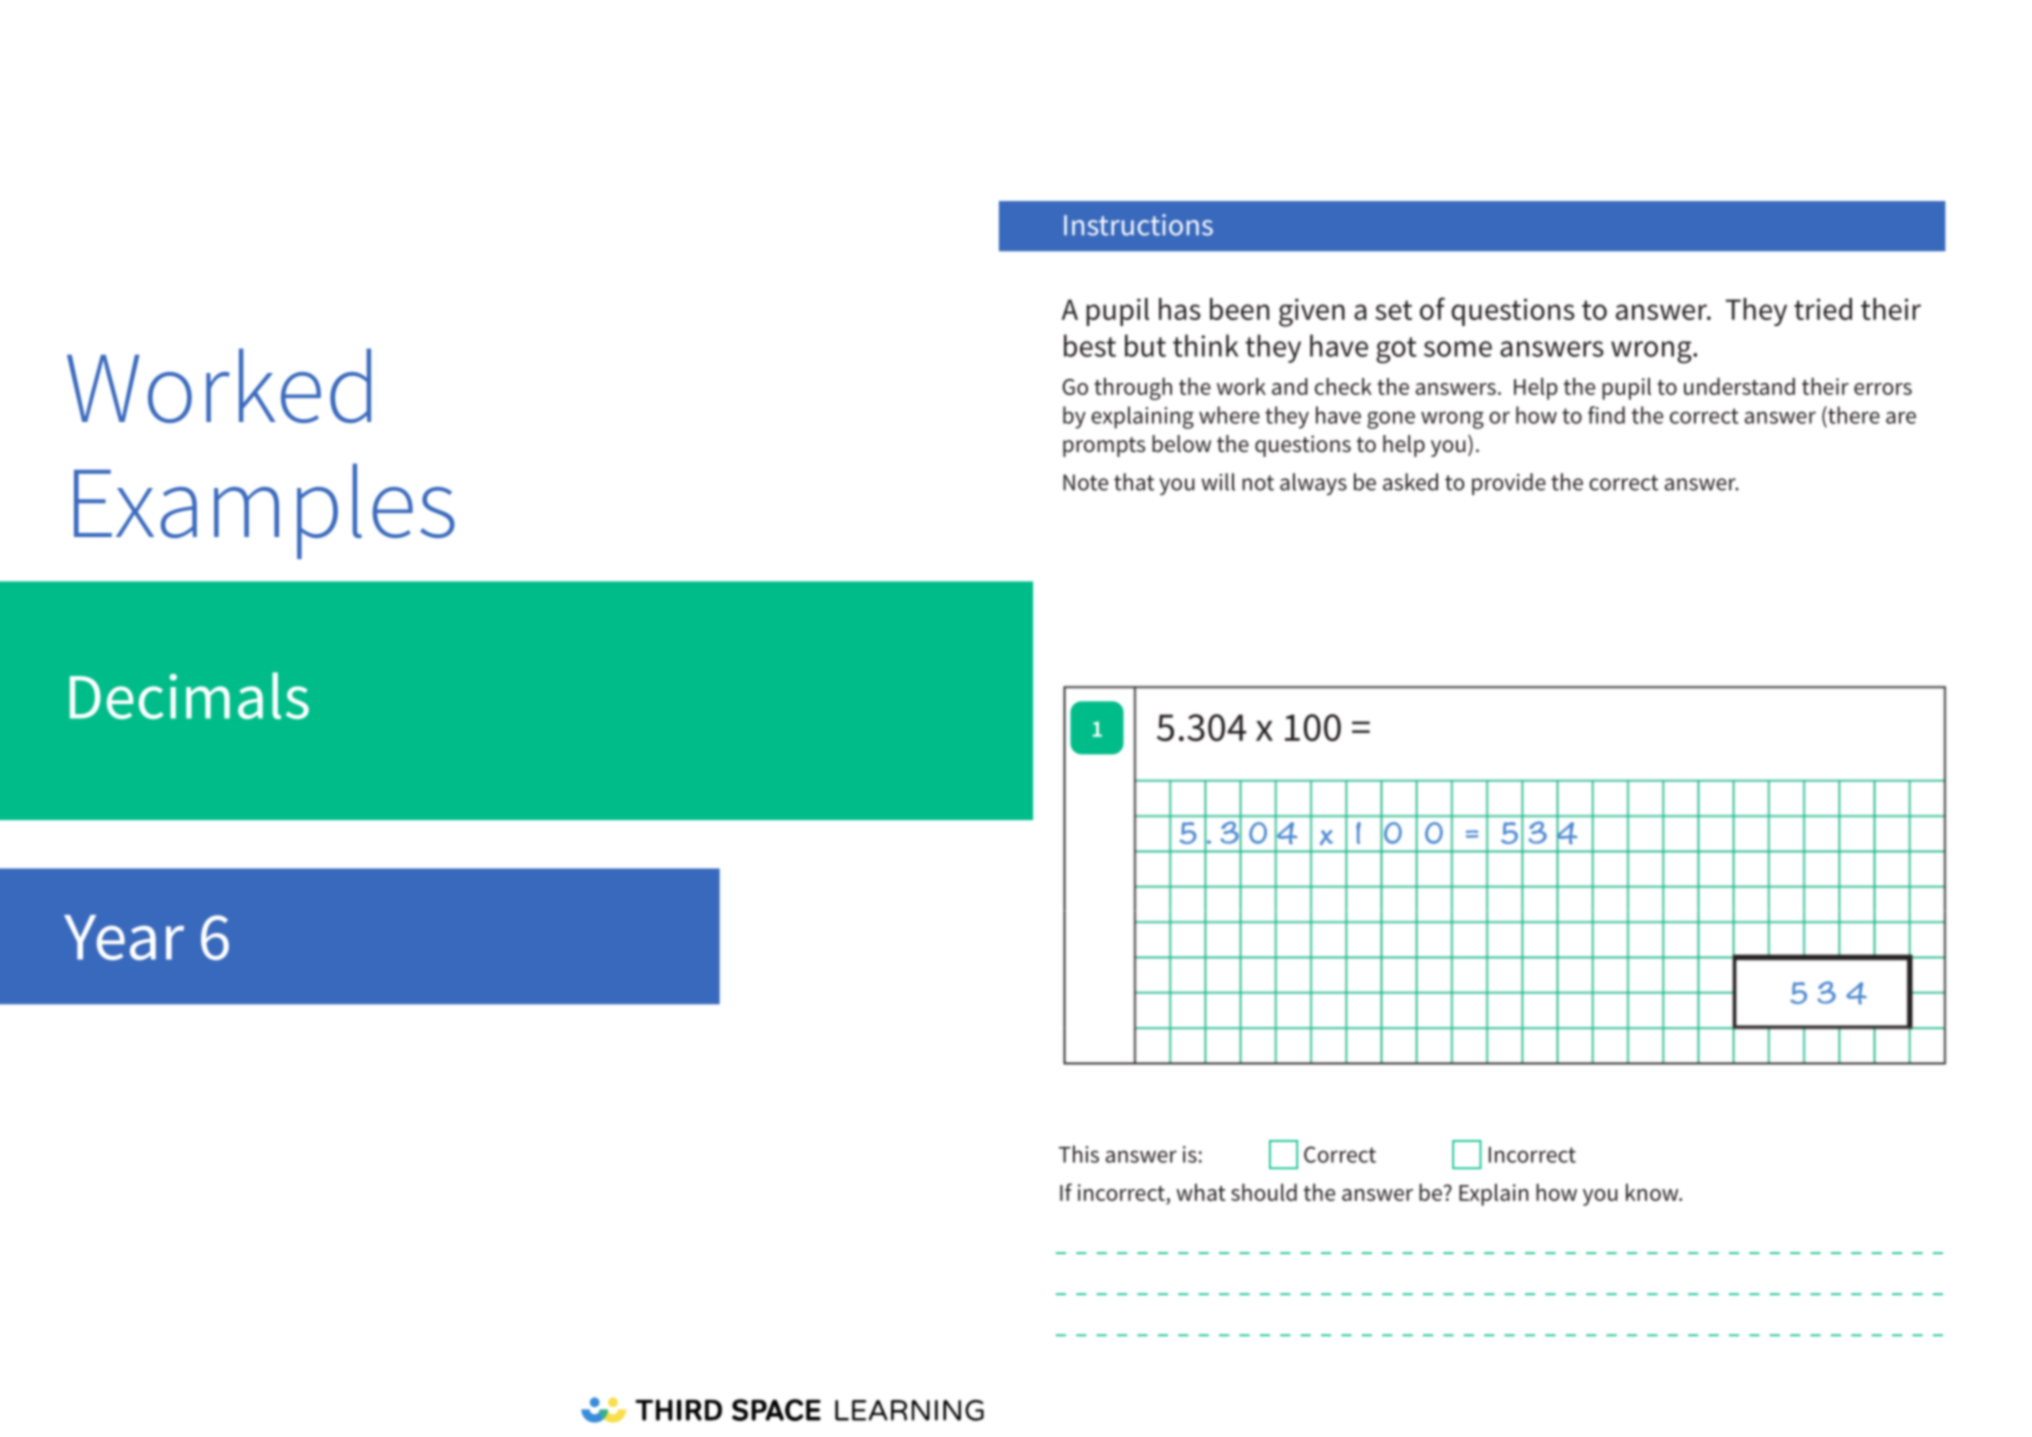 The width and height of the screenshot is (2032, 1437). Describe the element at coordinates (1823, 309) in the screenshot. I see `tried` at that location.
